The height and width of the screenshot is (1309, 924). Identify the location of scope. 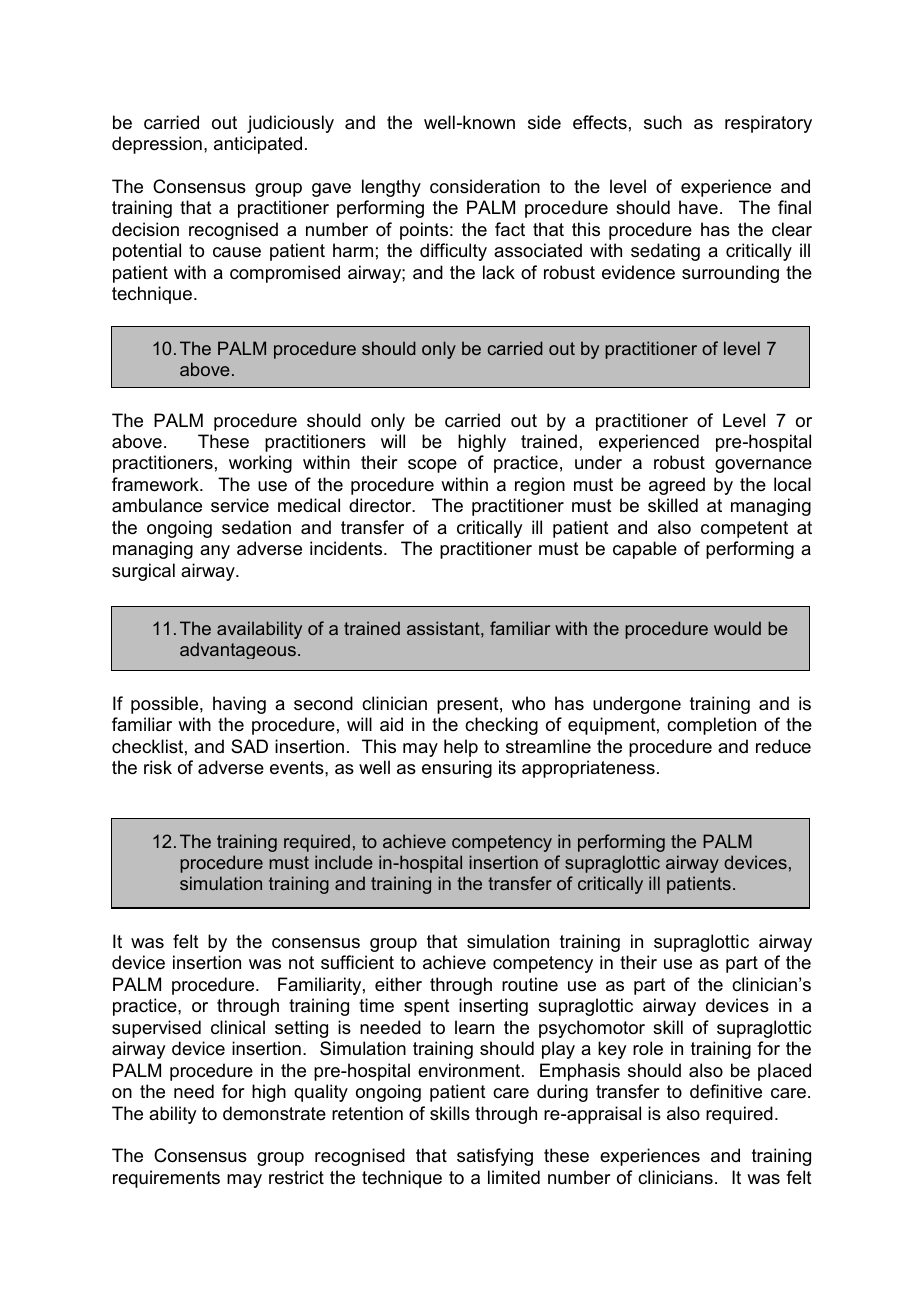
(432, 466).
